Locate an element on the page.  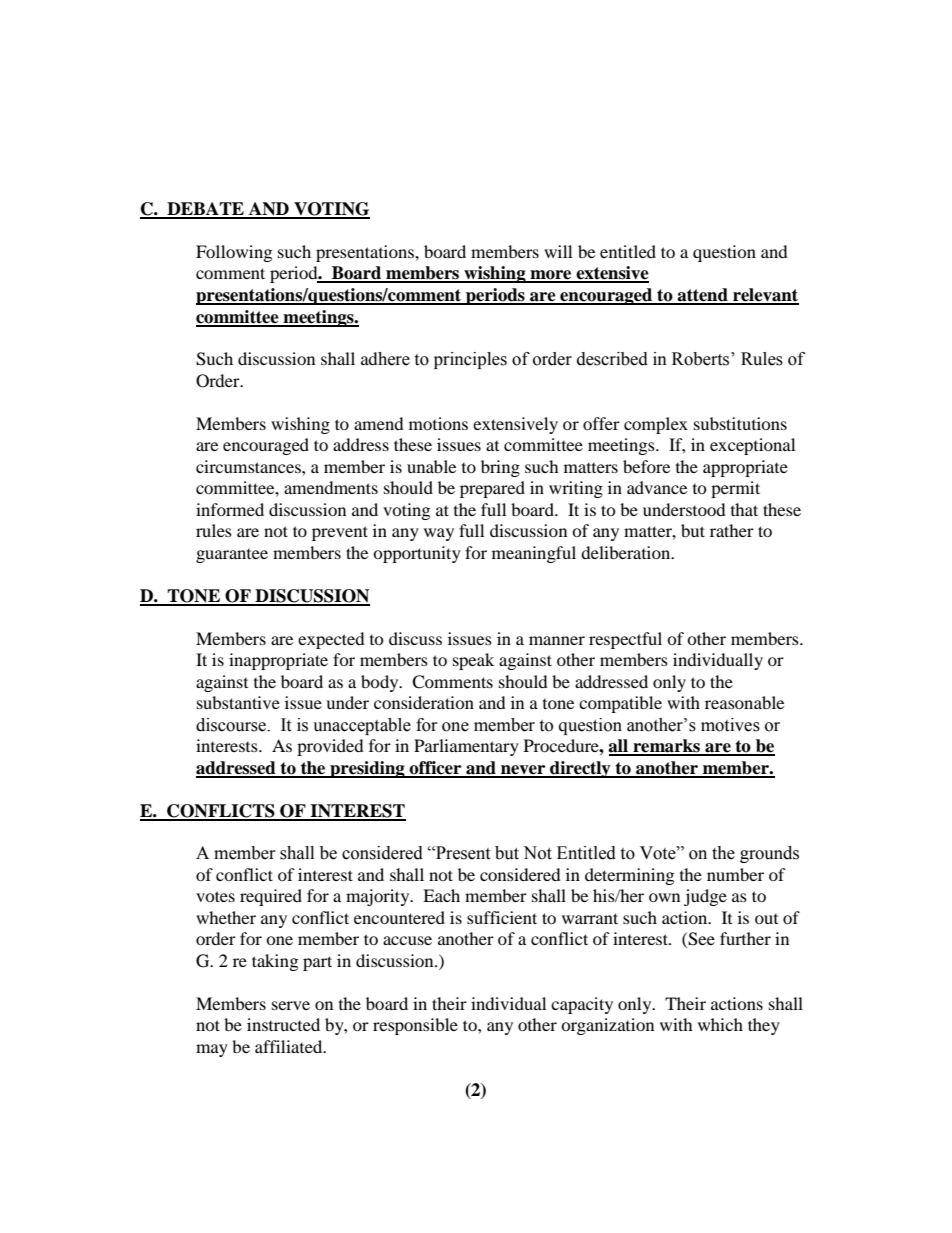
instructed is located at coordinates (283, 1024).
